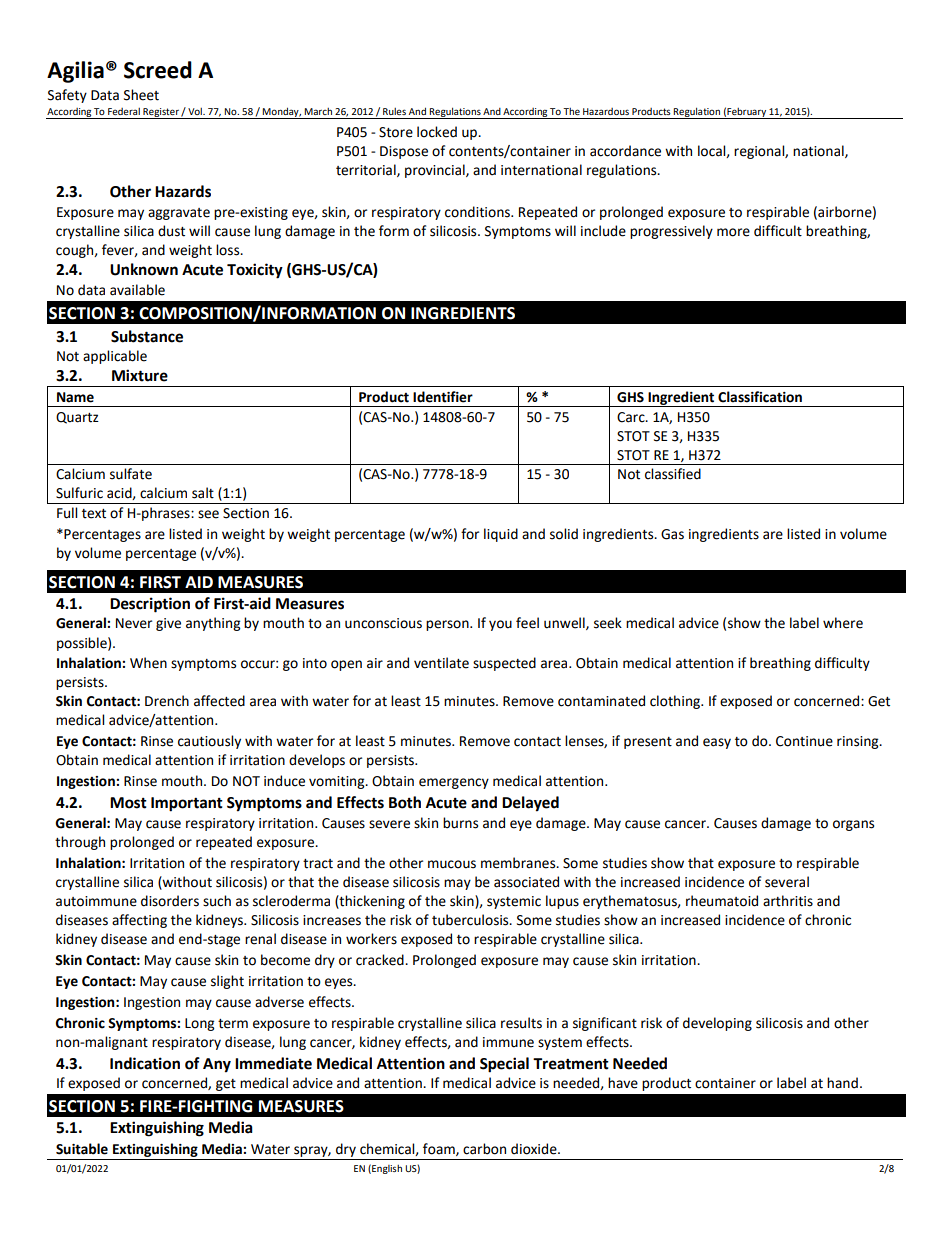 The height and width of the document is (1233, 952). Describe the element at coordinates (625, 151) in the document. I see `accordance` at that location.
